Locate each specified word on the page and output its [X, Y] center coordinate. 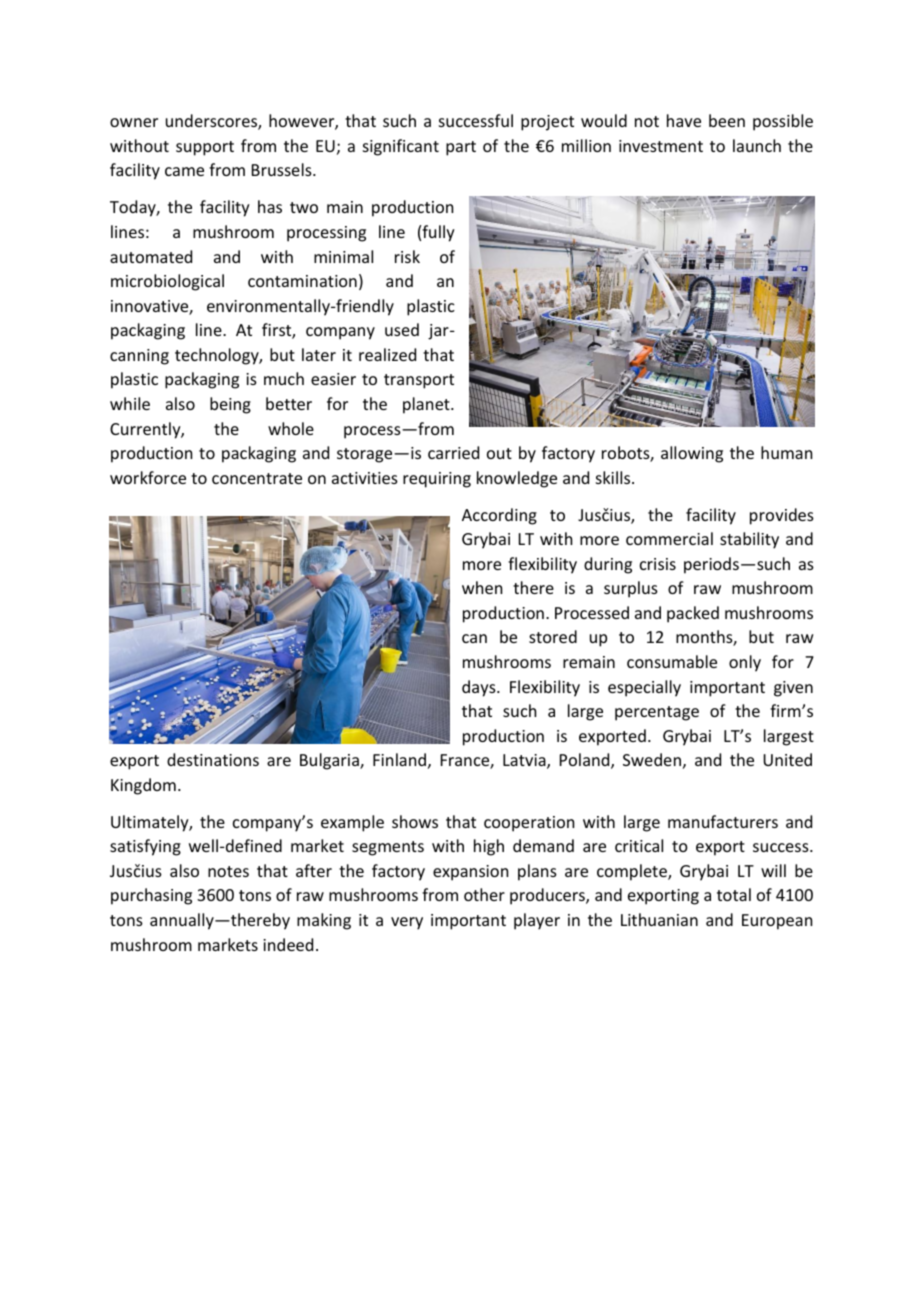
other [484, 894]
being [230, 405]
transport [419, 381]
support [205, 148]
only [745, 663]
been [727, 120]
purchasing [151, 896]
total [734, 894]
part [461, 148]
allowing [692, 454]
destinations [213, 759]
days [480, 688]
